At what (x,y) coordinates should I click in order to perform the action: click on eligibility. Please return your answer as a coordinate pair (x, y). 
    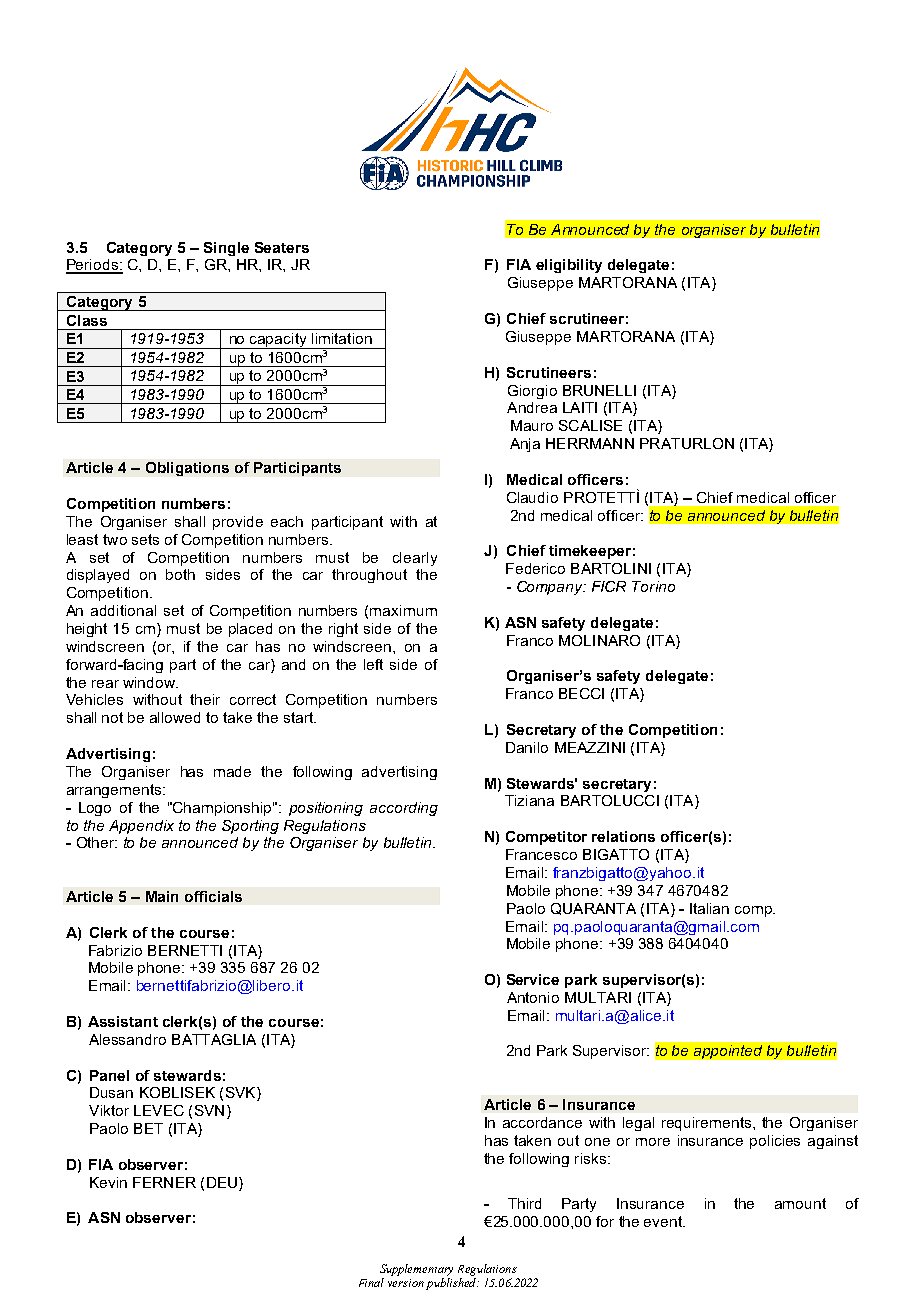
    Looking at the image, I should click on (569, 266).
